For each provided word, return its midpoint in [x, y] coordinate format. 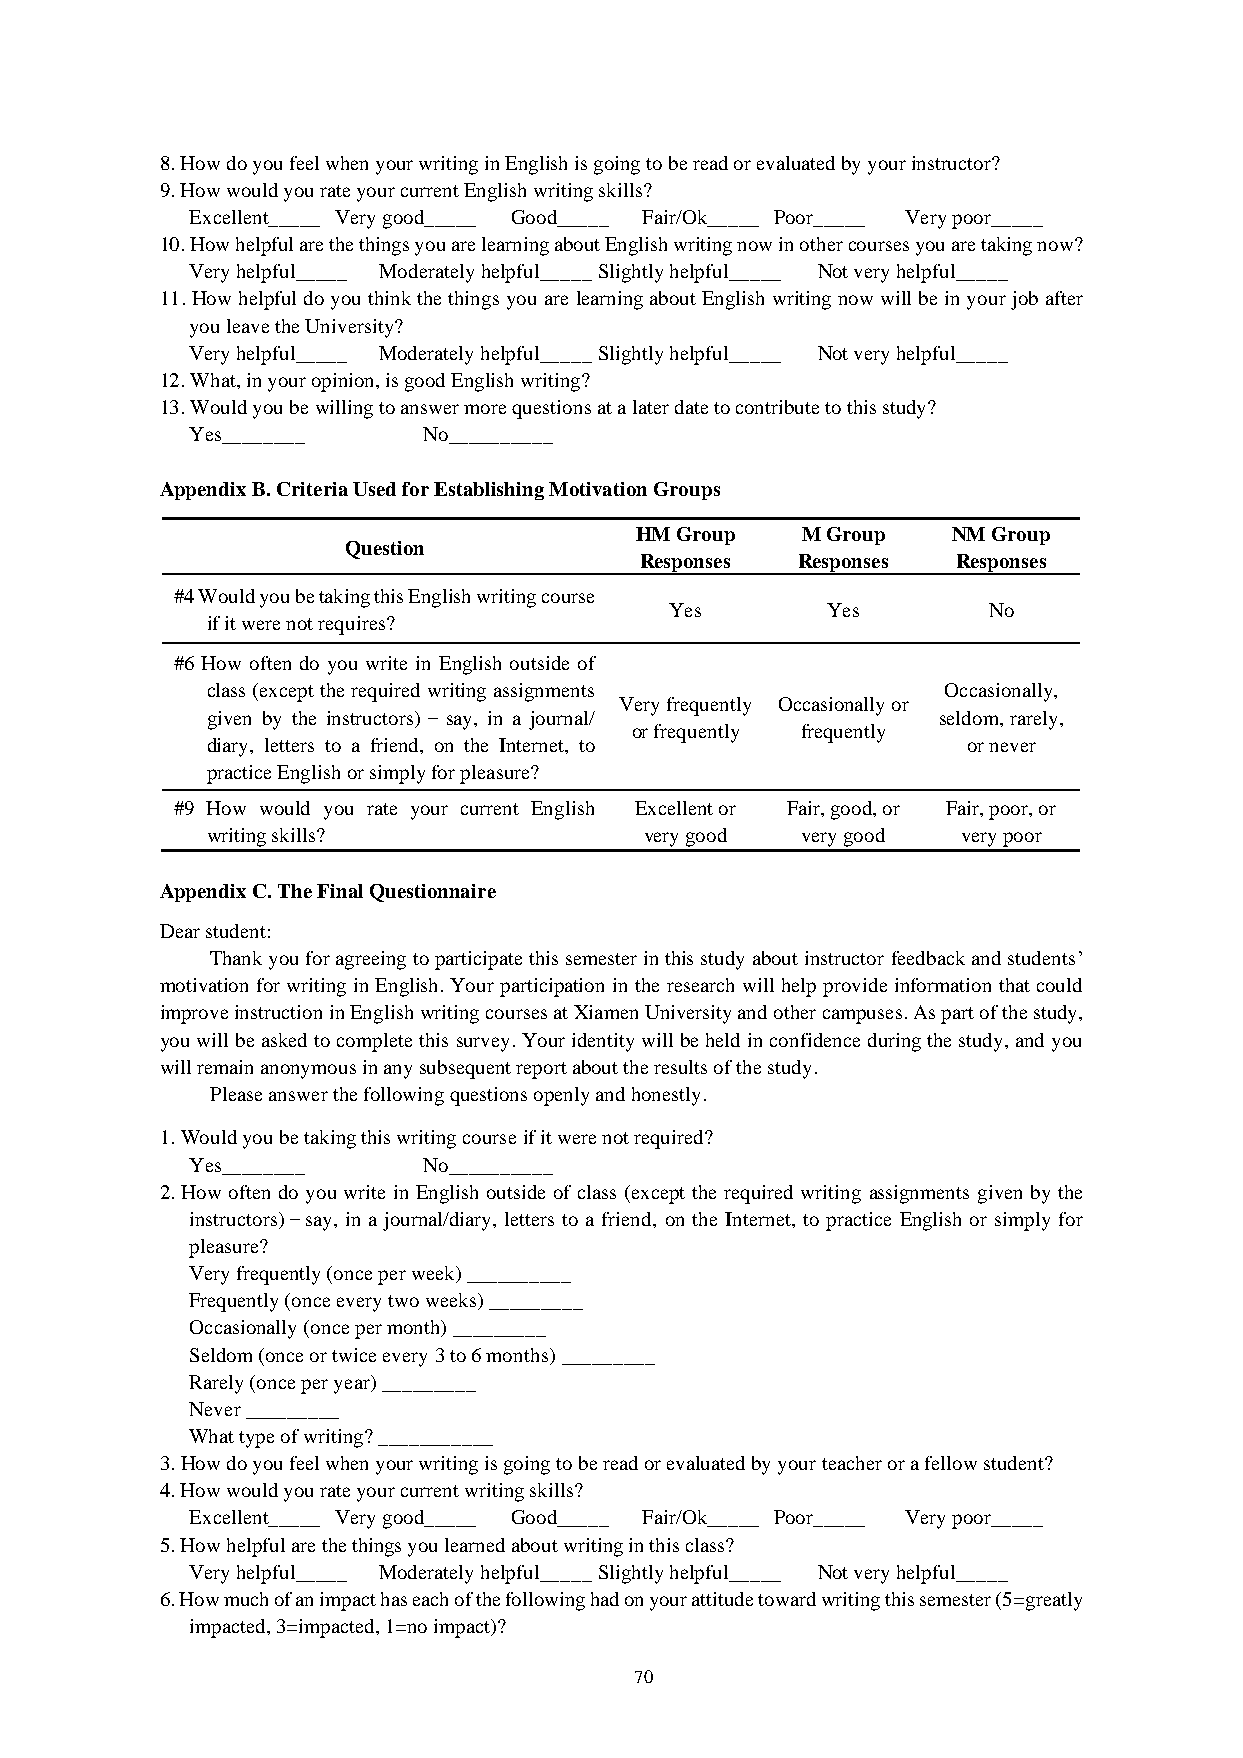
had [605, 1599]
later [651, 407]
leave [248, 326]
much [246, 1599]
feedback [928, 958]
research [700, 985]
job [1024, 300]
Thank [236, 958]
